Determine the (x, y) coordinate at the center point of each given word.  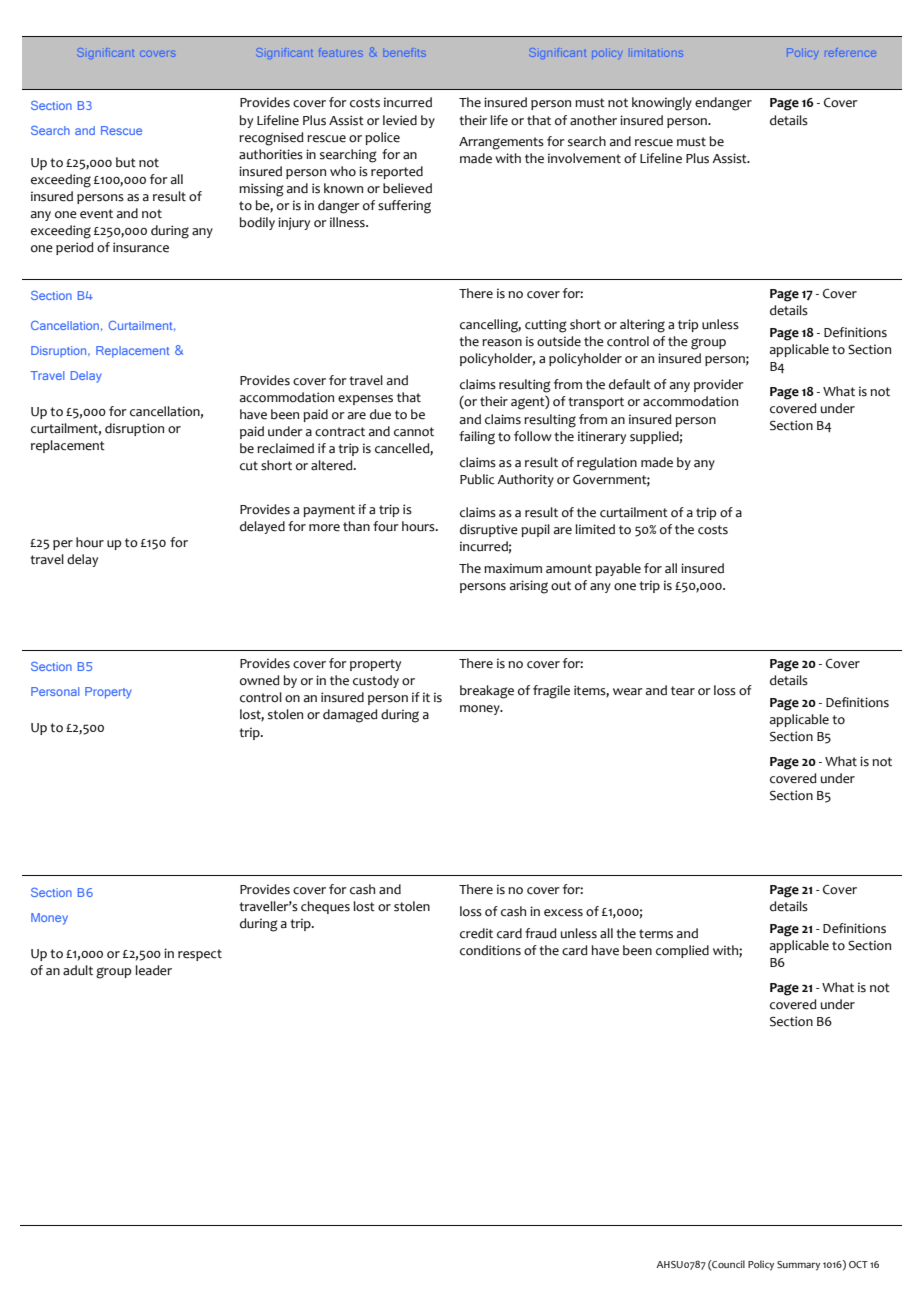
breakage (487, 692)
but (126, 162)
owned (260, 680)
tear (683, 691)
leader (153, 970)
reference (850, 52)
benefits (405, 52)
